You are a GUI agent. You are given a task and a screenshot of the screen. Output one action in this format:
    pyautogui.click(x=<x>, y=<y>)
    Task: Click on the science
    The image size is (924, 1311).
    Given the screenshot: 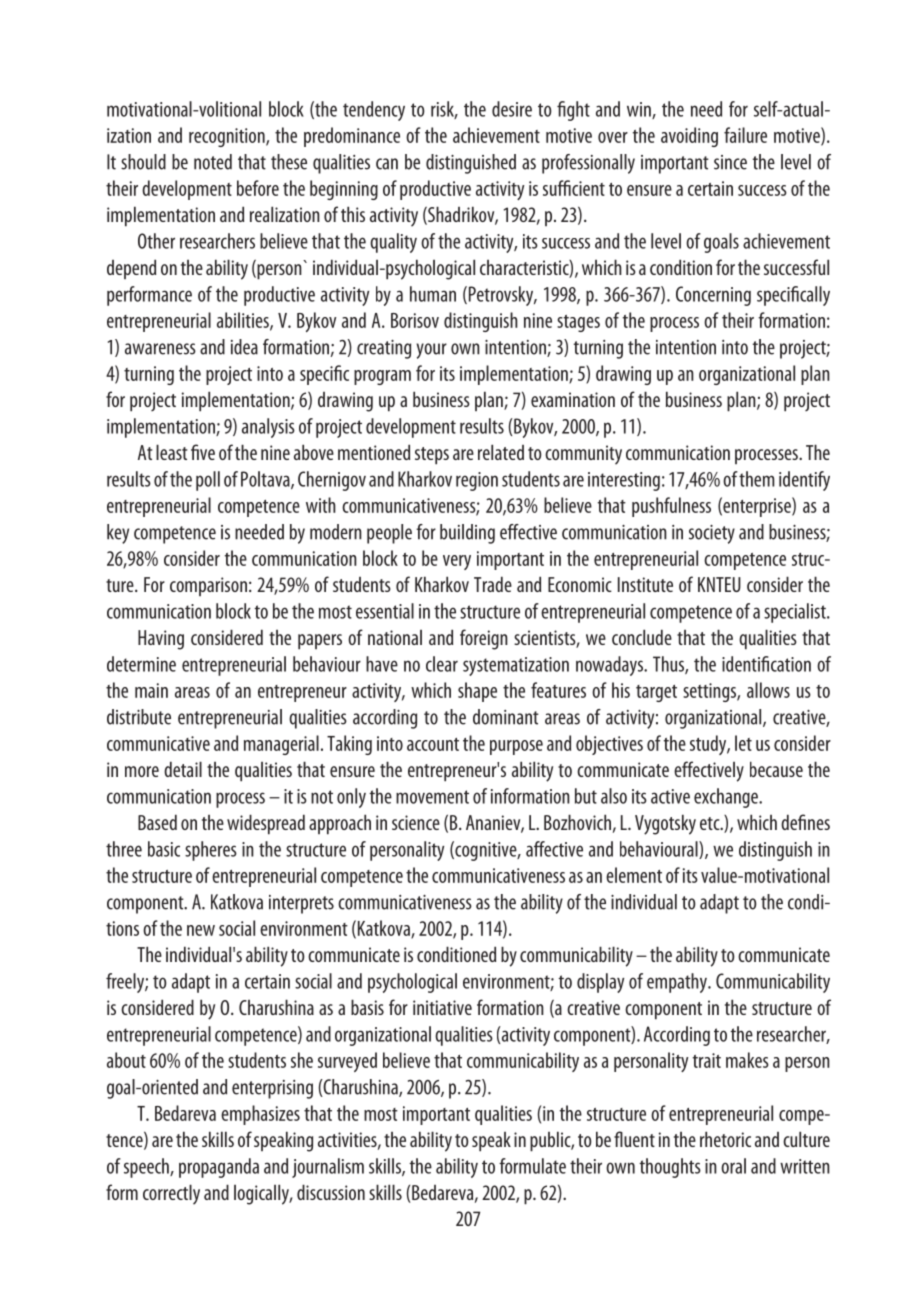 What is the action you would take?
    pyautogui.click(x=416, y=822)
